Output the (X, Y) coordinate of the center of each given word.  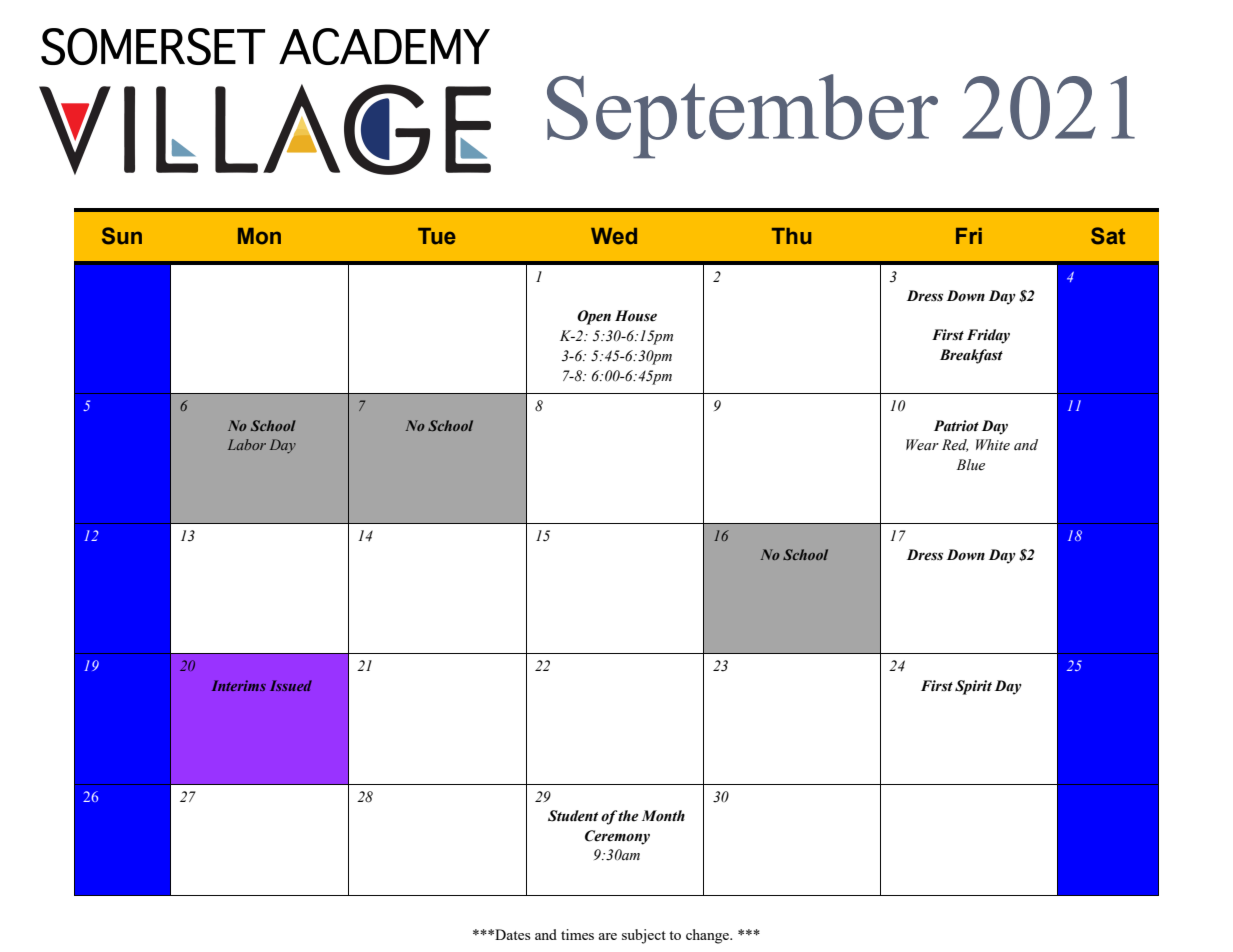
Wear (922, 445)
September (742, 116)
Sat (1108, 236)
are (607, 936)
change (709, 936)
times (577, 934)
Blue (970, 464)
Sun (122, 236)
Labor (247, 444)
